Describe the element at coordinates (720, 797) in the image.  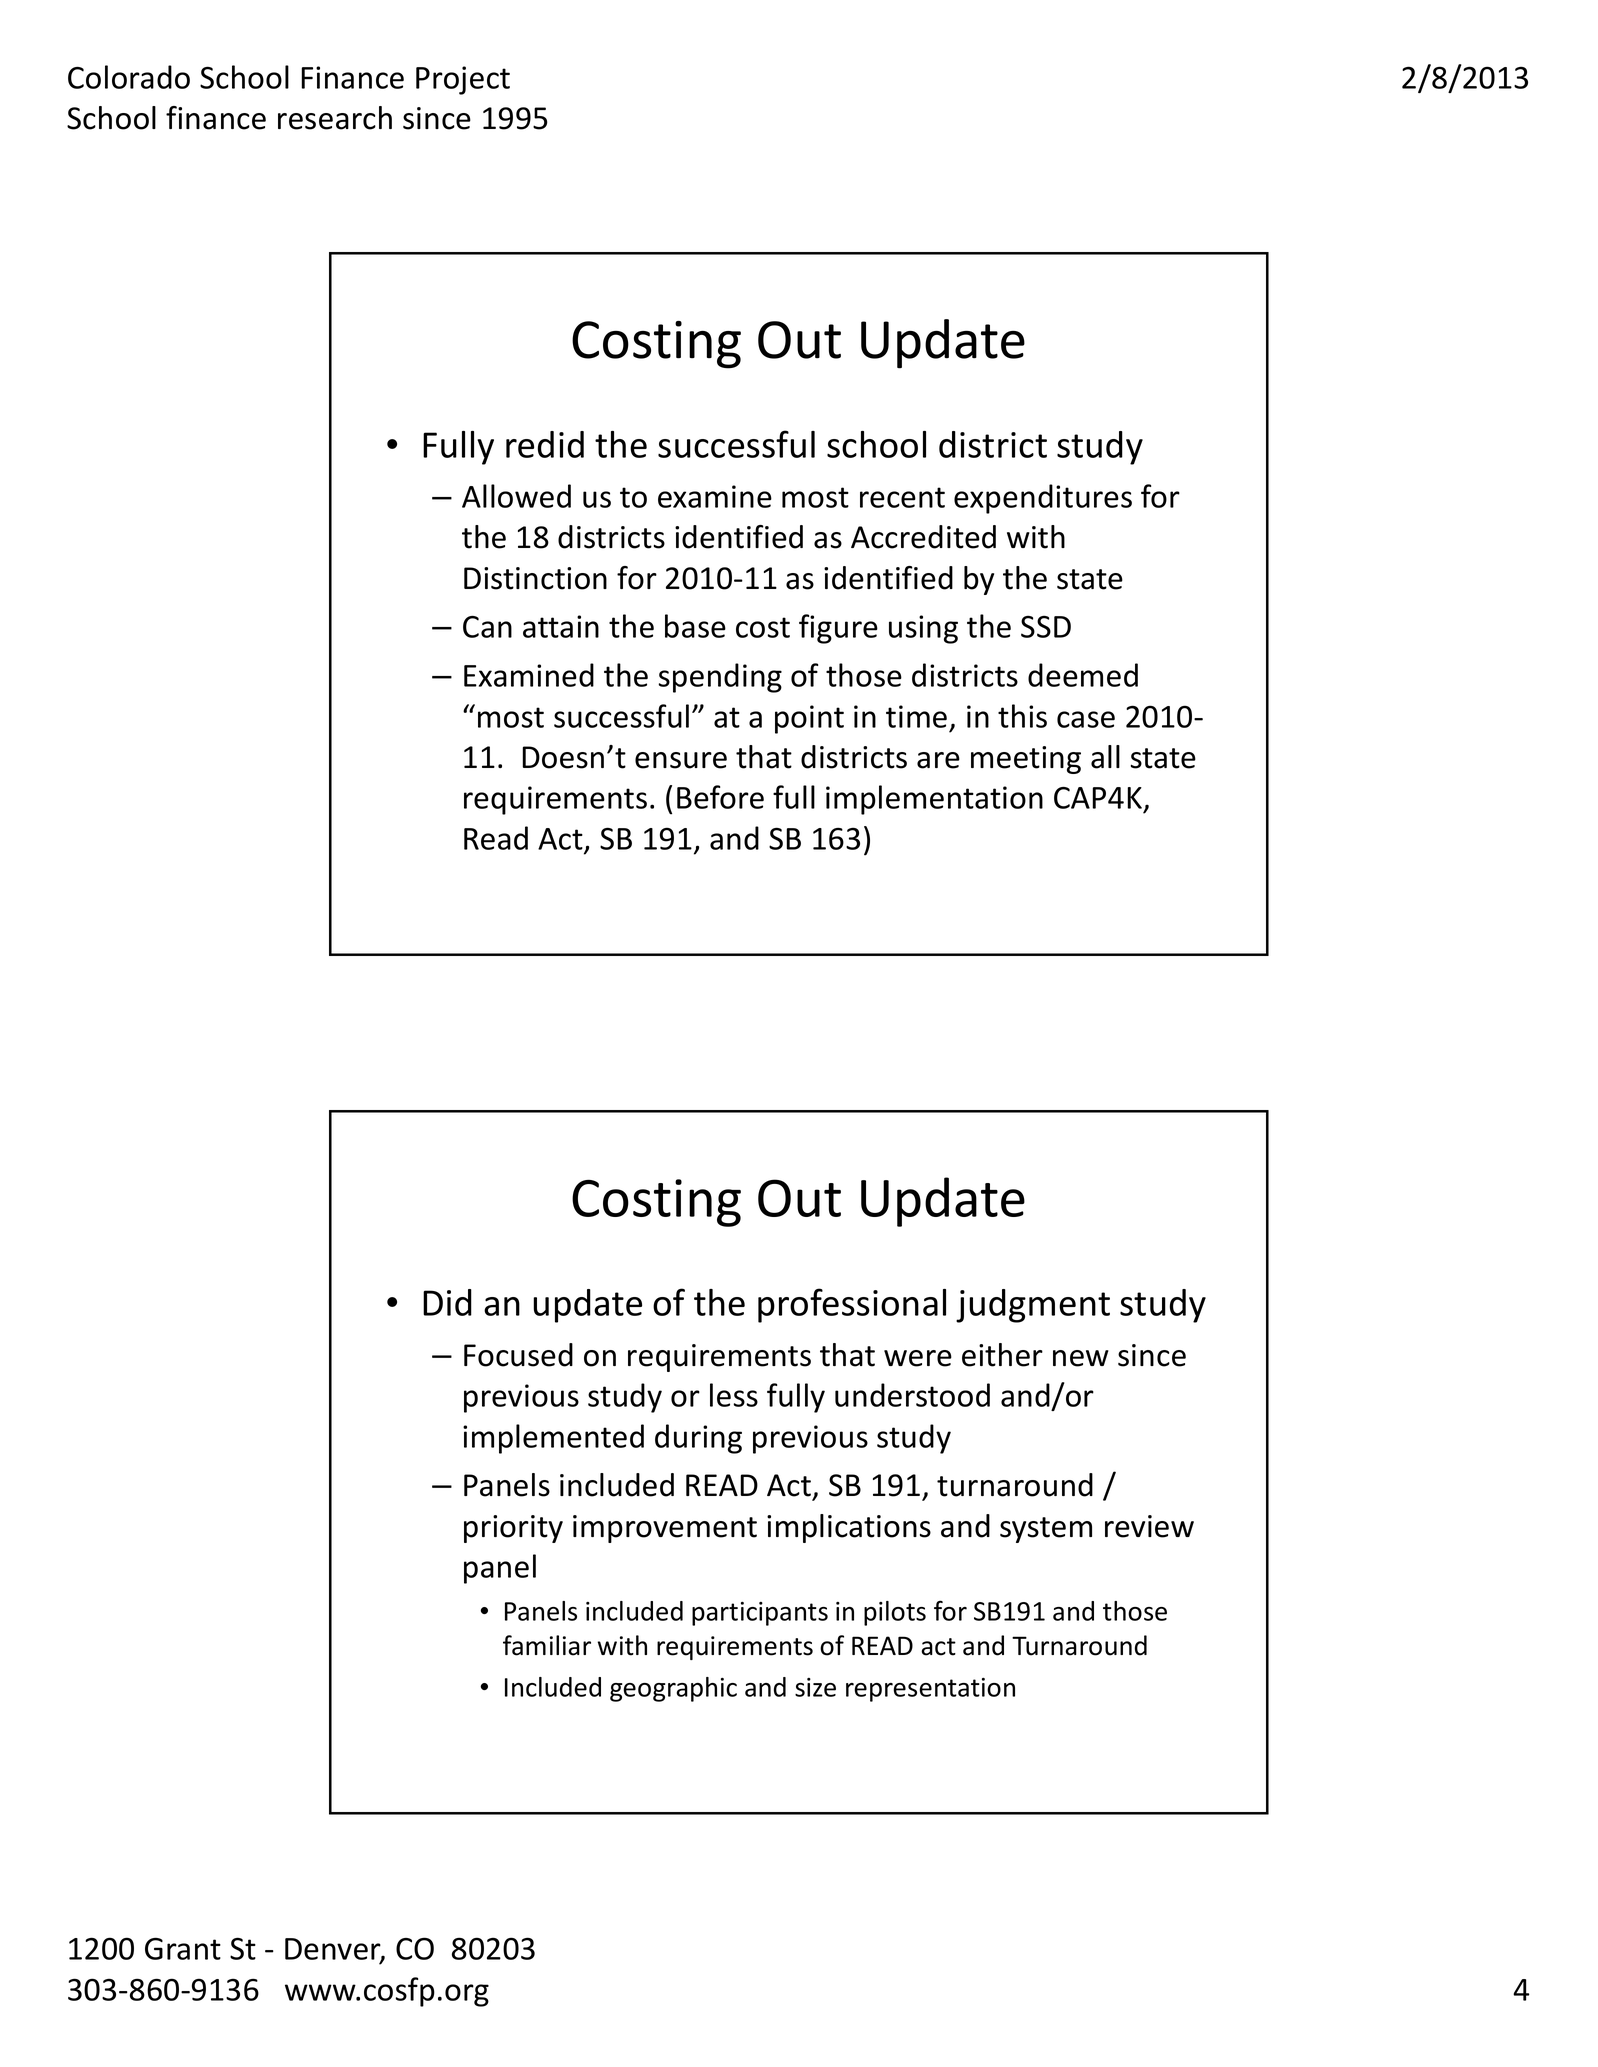
I see `Before` at that location.
